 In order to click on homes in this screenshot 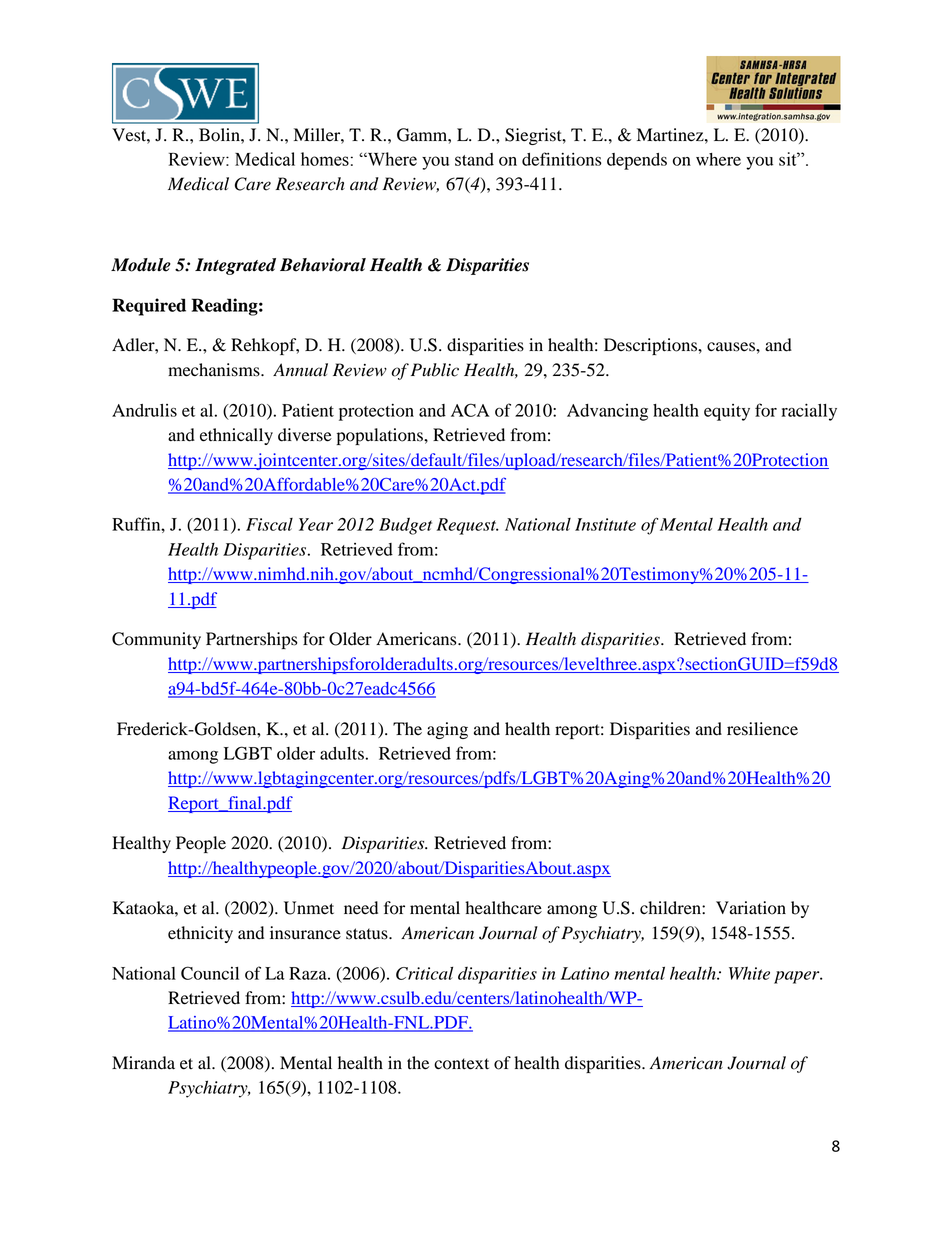, I will do `click(325, 159)`.
